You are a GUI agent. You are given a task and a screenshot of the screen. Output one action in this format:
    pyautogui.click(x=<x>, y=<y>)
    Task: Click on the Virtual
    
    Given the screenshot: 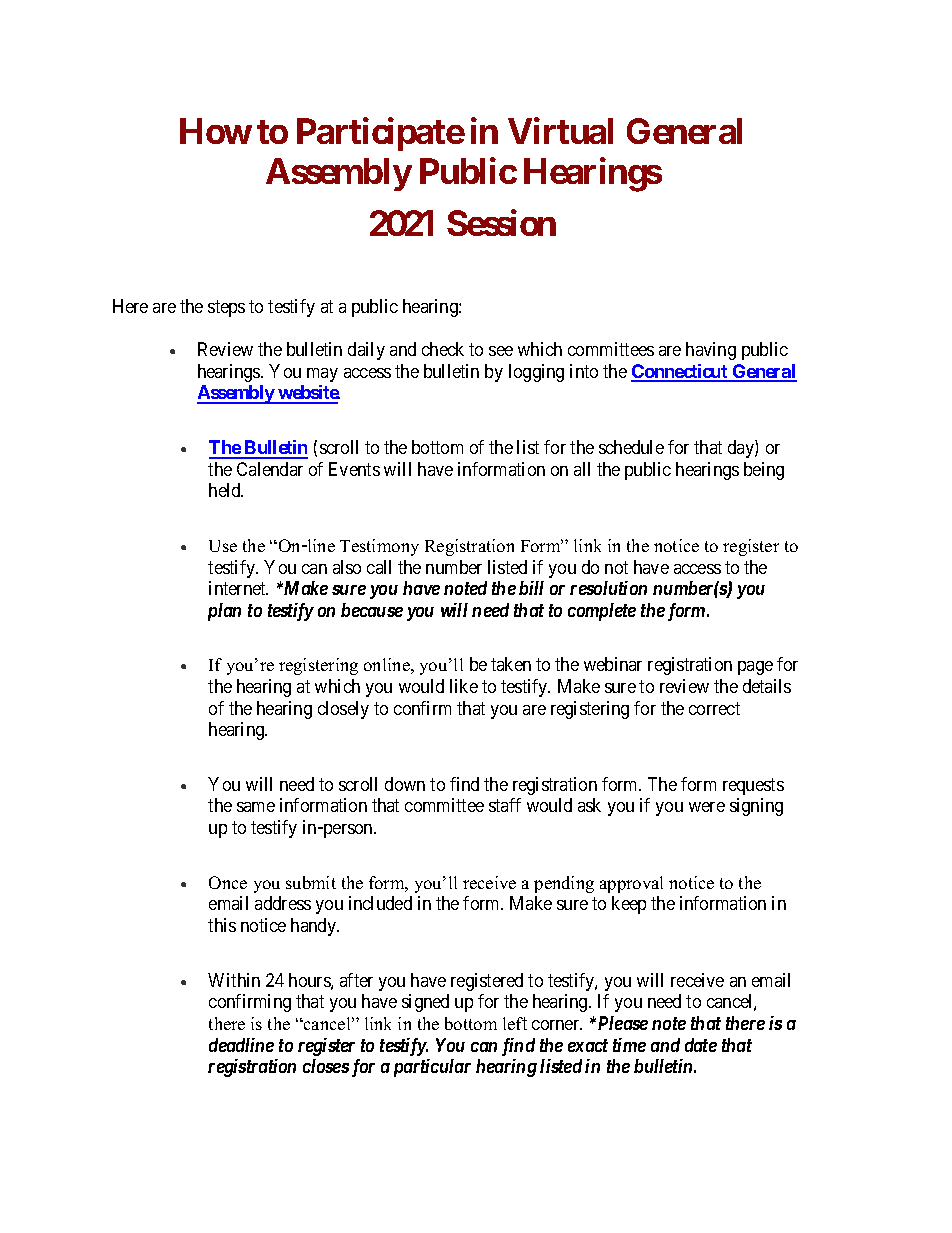 What is the action you would take?
    pyautogui.click(x=560, y=131)
